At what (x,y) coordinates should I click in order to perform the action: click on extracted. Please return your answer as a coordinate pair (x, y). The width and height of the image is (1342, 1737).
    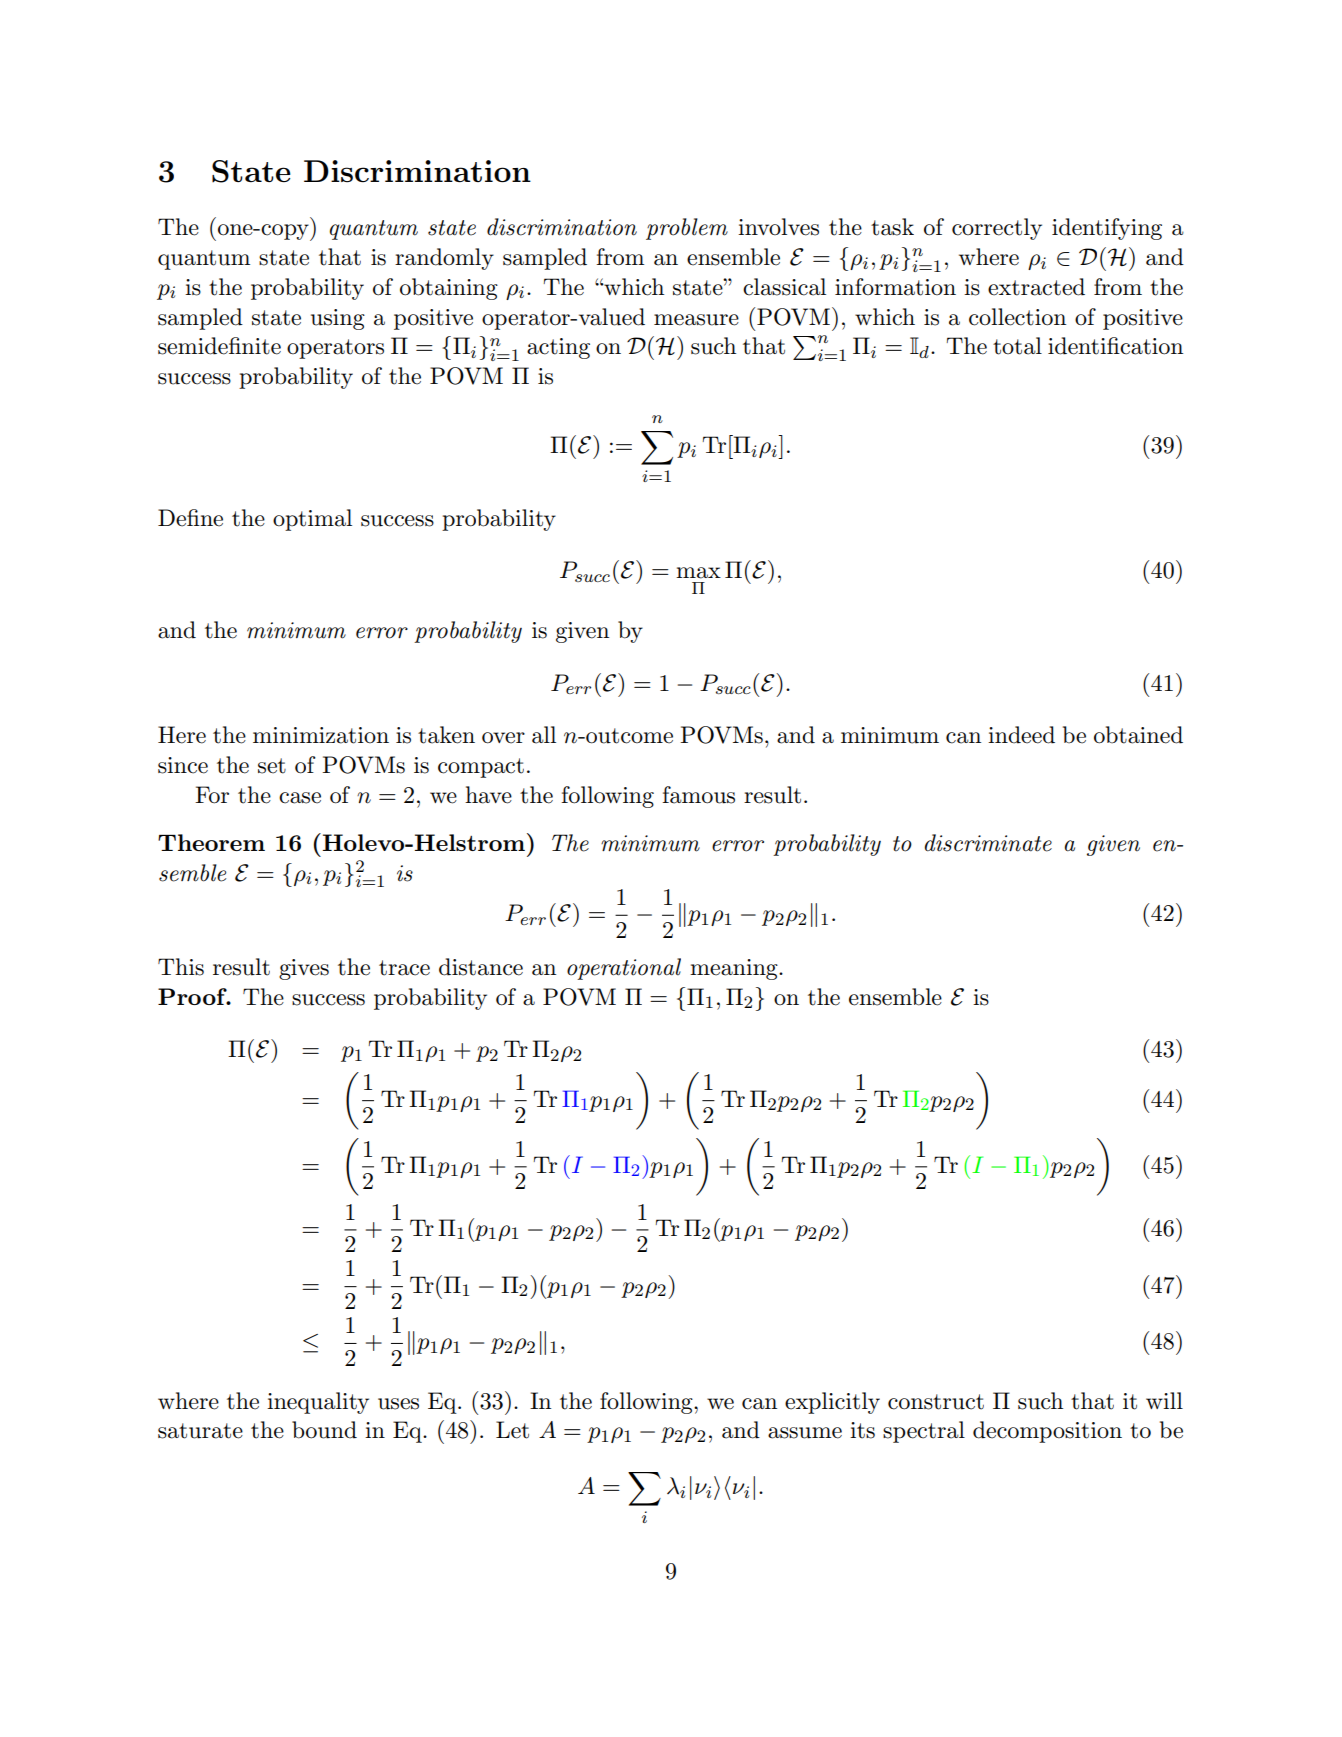
    Looking at the image, I should click on (1036, 287).
